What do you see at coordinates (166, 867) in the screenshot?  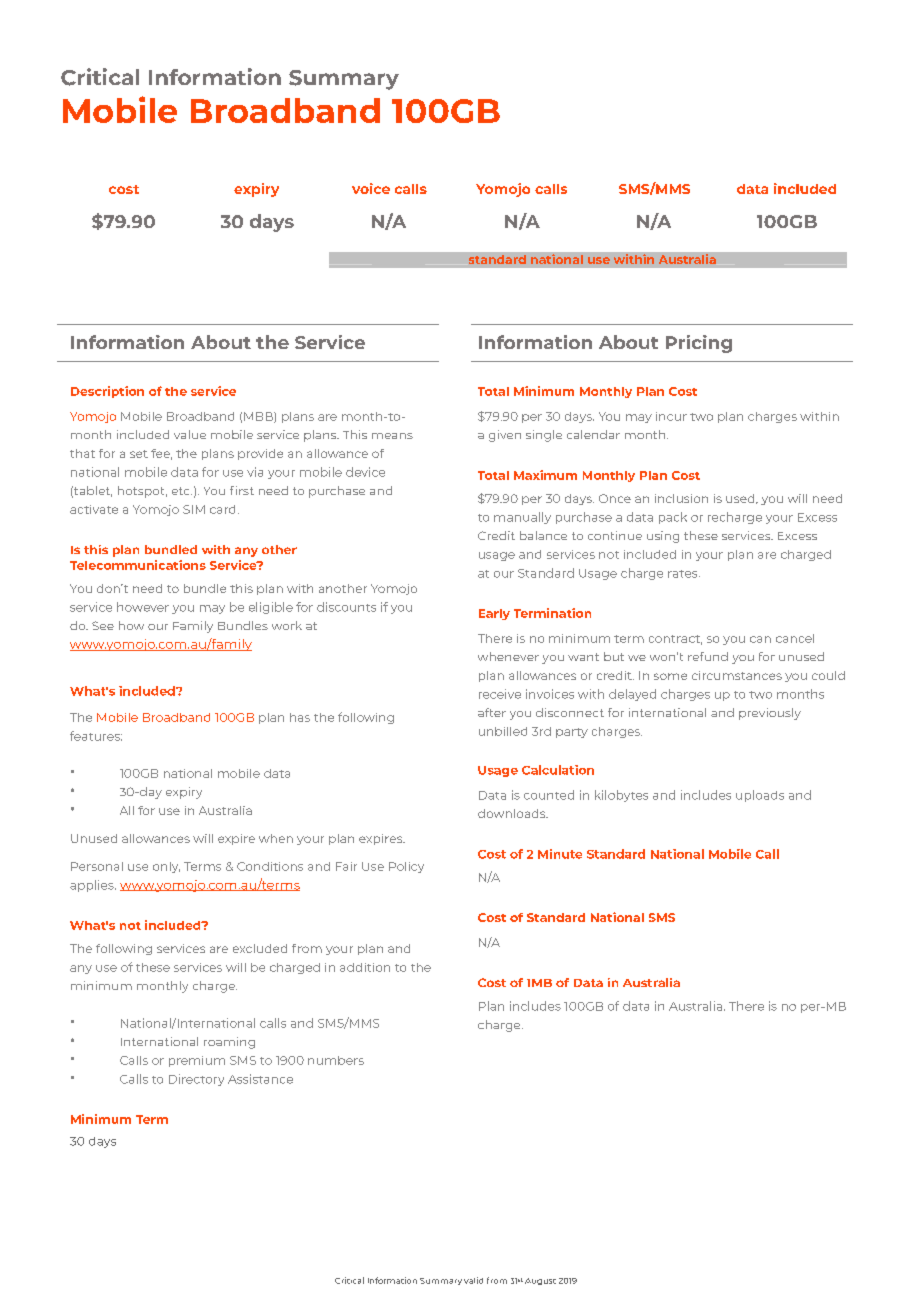 I see `only` at bounding box center [166, 867].
